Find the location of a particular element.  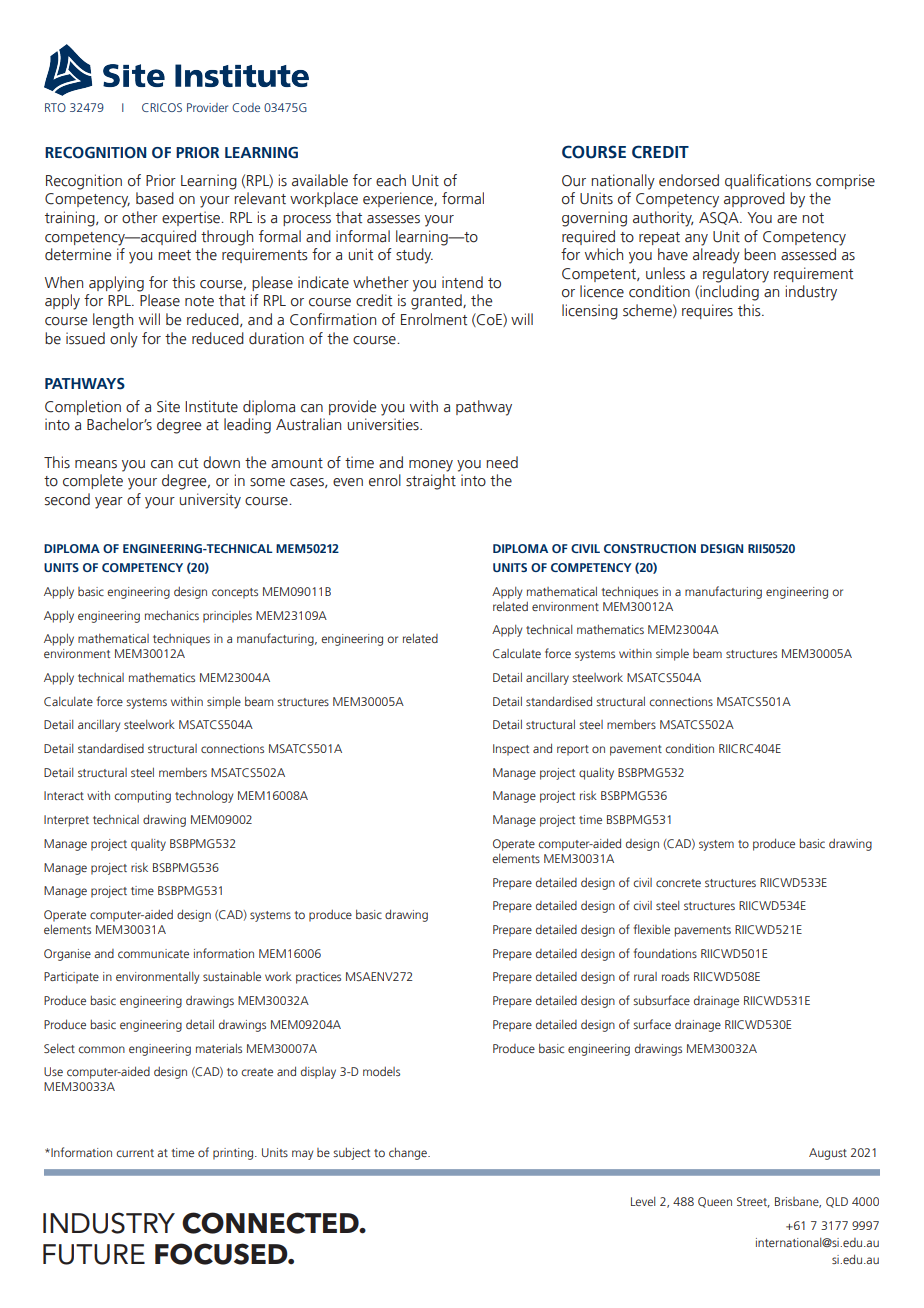

mechanics is located at coordinates (172, 615).
